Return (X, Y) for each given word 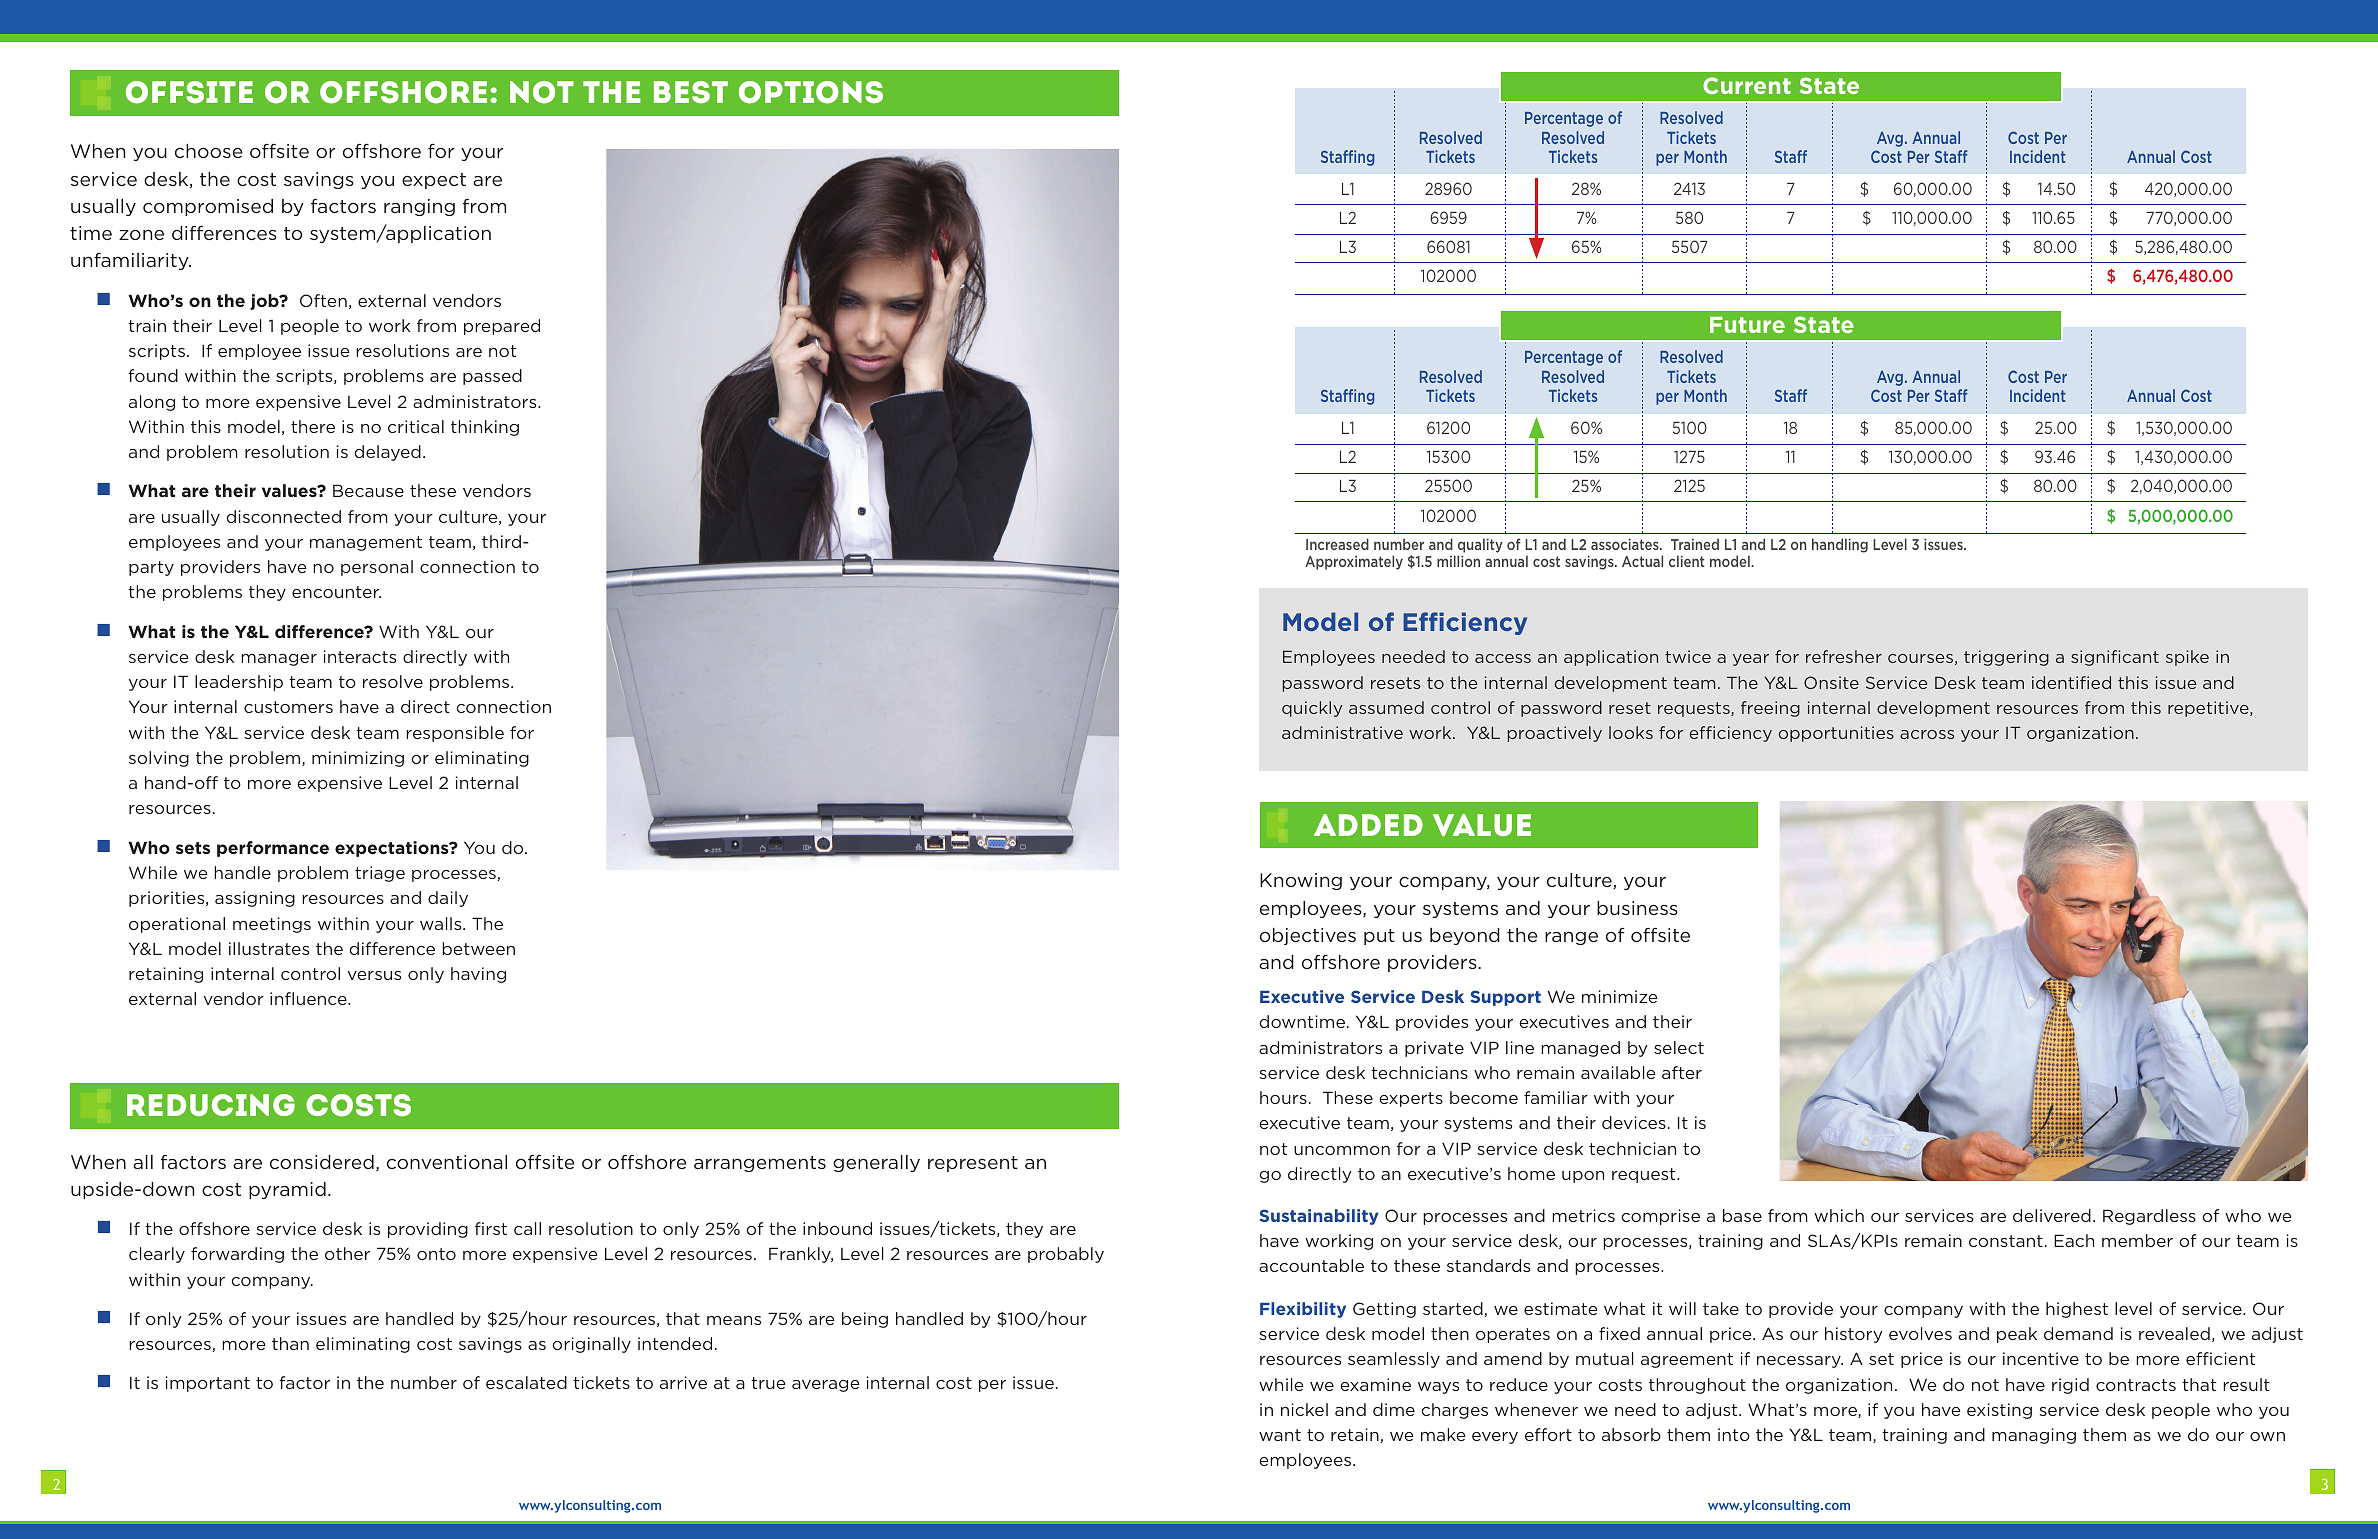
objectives (1308, 936)
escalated (526, 1382)
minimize (1619, 996)
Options (811, 92)
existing (1999, 1411)
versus (374, 975)
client (1687, 561)
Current (1747, 85)
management (366, 543)
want (1280, 1435)
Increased (1337, 544)
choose (208, 151)
